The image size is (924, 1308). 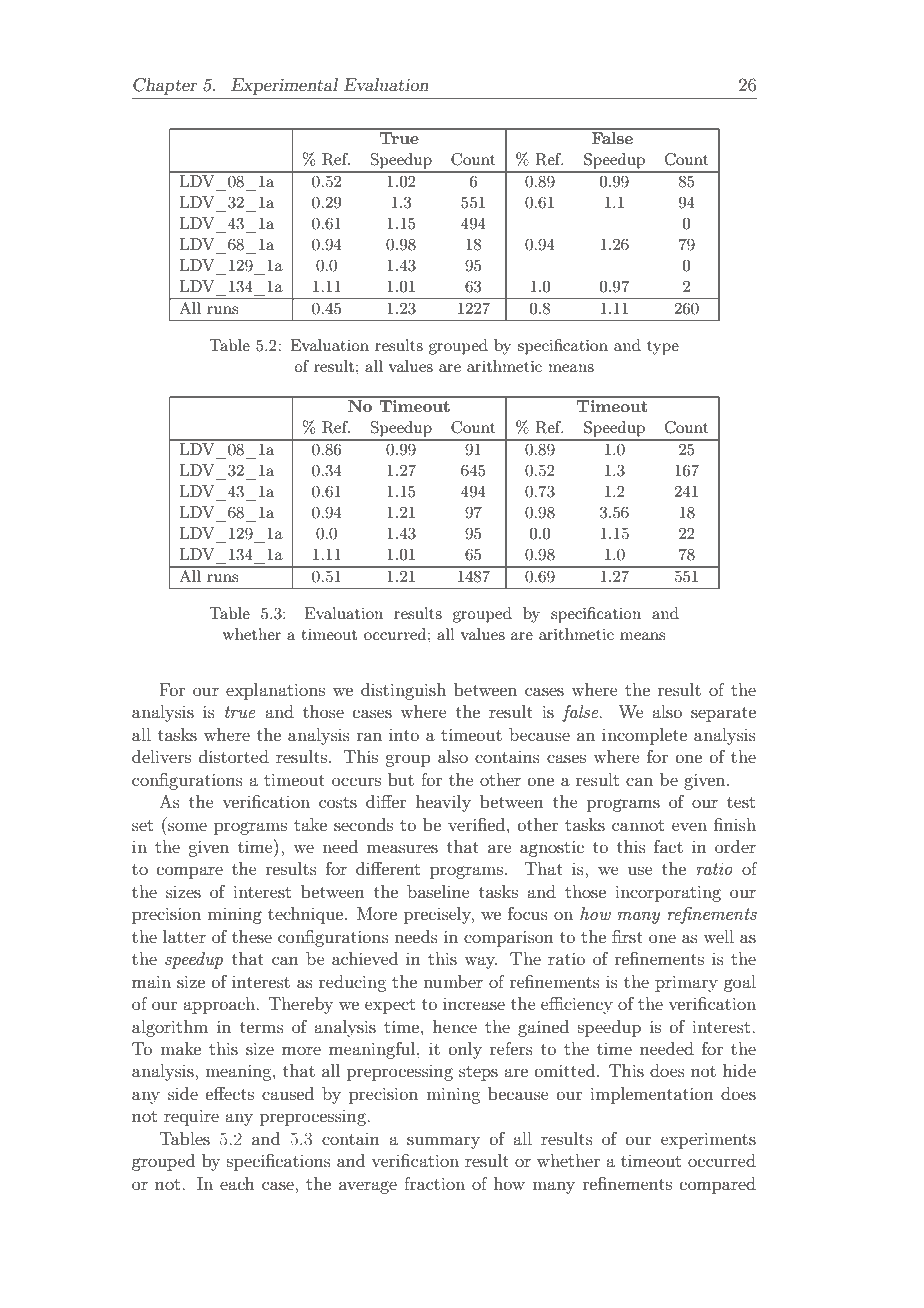 What do you see at coordinates (443, 1142) in the screenshot?
I see `summary` at bounding box center [443, 1142].
